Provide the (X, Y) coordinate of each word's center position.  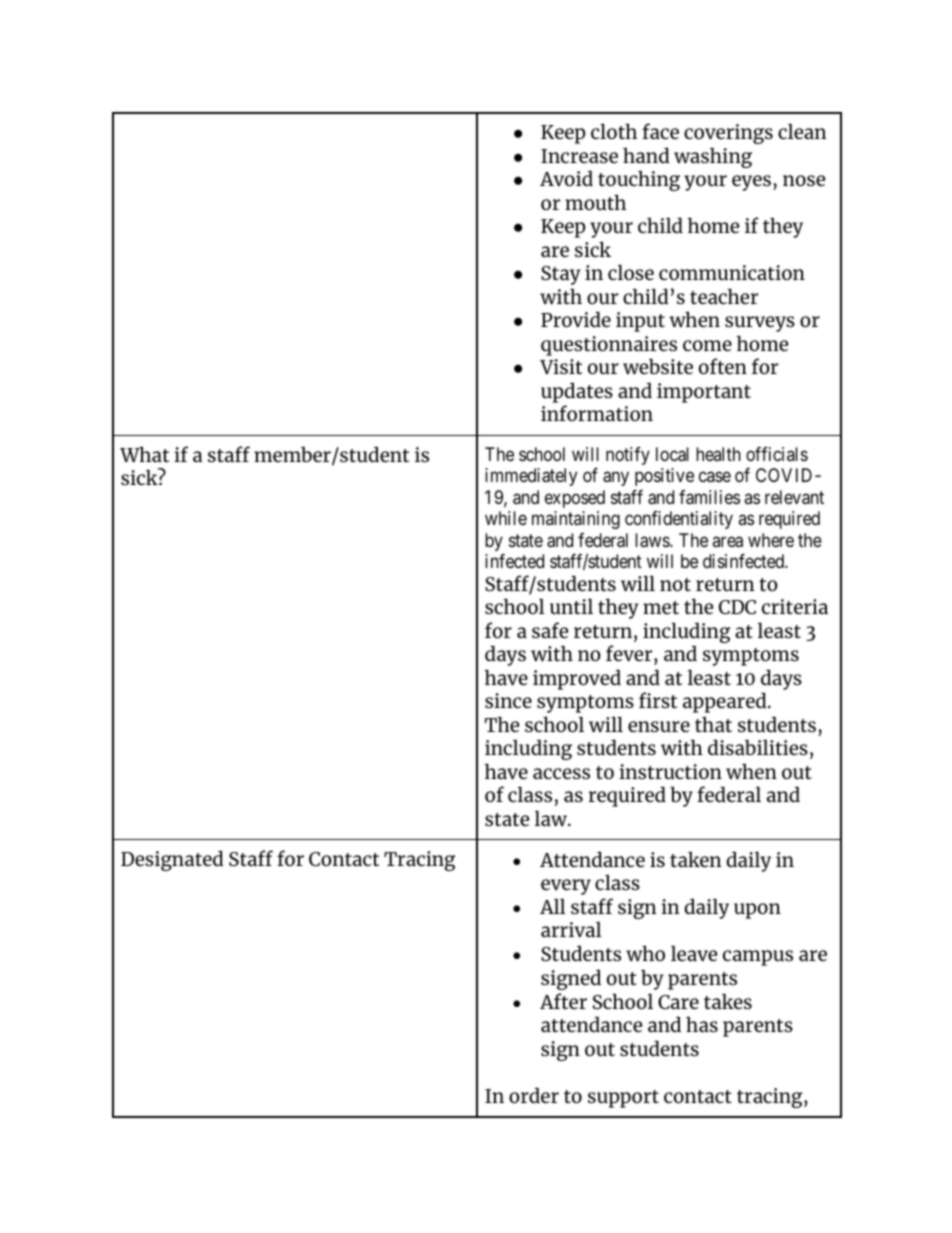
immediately (531, 477)
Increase (579, 156)
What (144, 454)
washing (713, 157)
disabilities (758, 747)
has (702, 1024)
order (534, 1095)
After (563, 1001)
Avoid (566, 178)
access (561, 773)
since (508, 700)
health (718, 454)
